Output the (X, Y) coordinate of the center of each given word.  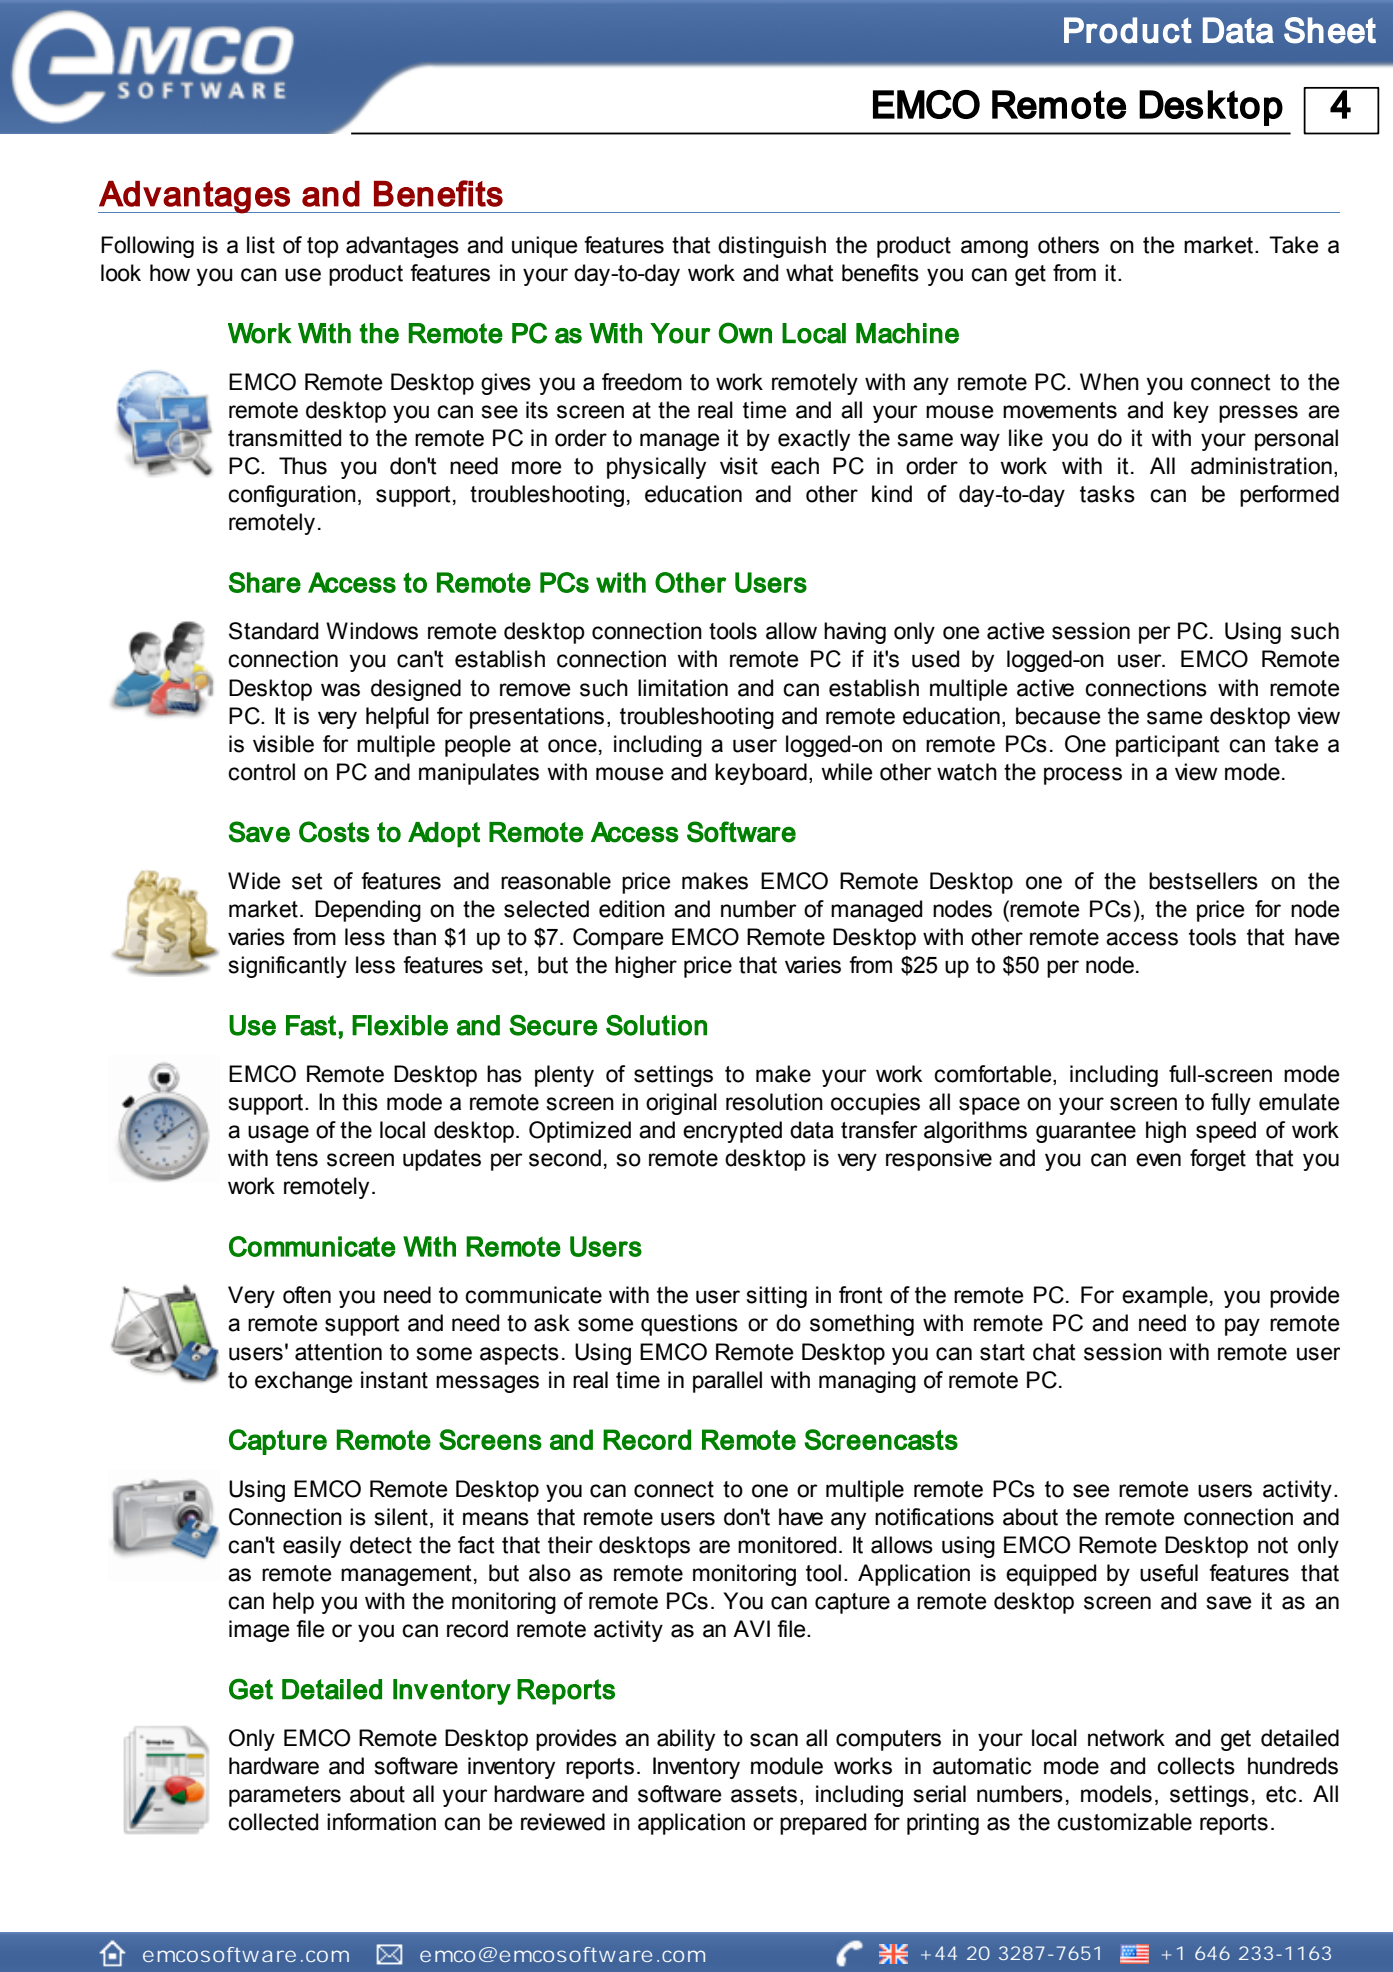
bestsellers (1203, 881)
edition (632, 909)
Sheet (1330, 30)
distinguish (772, 247)
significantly (287, 967)
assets (764, 1794)
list (261, 245)
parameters (285, 1796)
